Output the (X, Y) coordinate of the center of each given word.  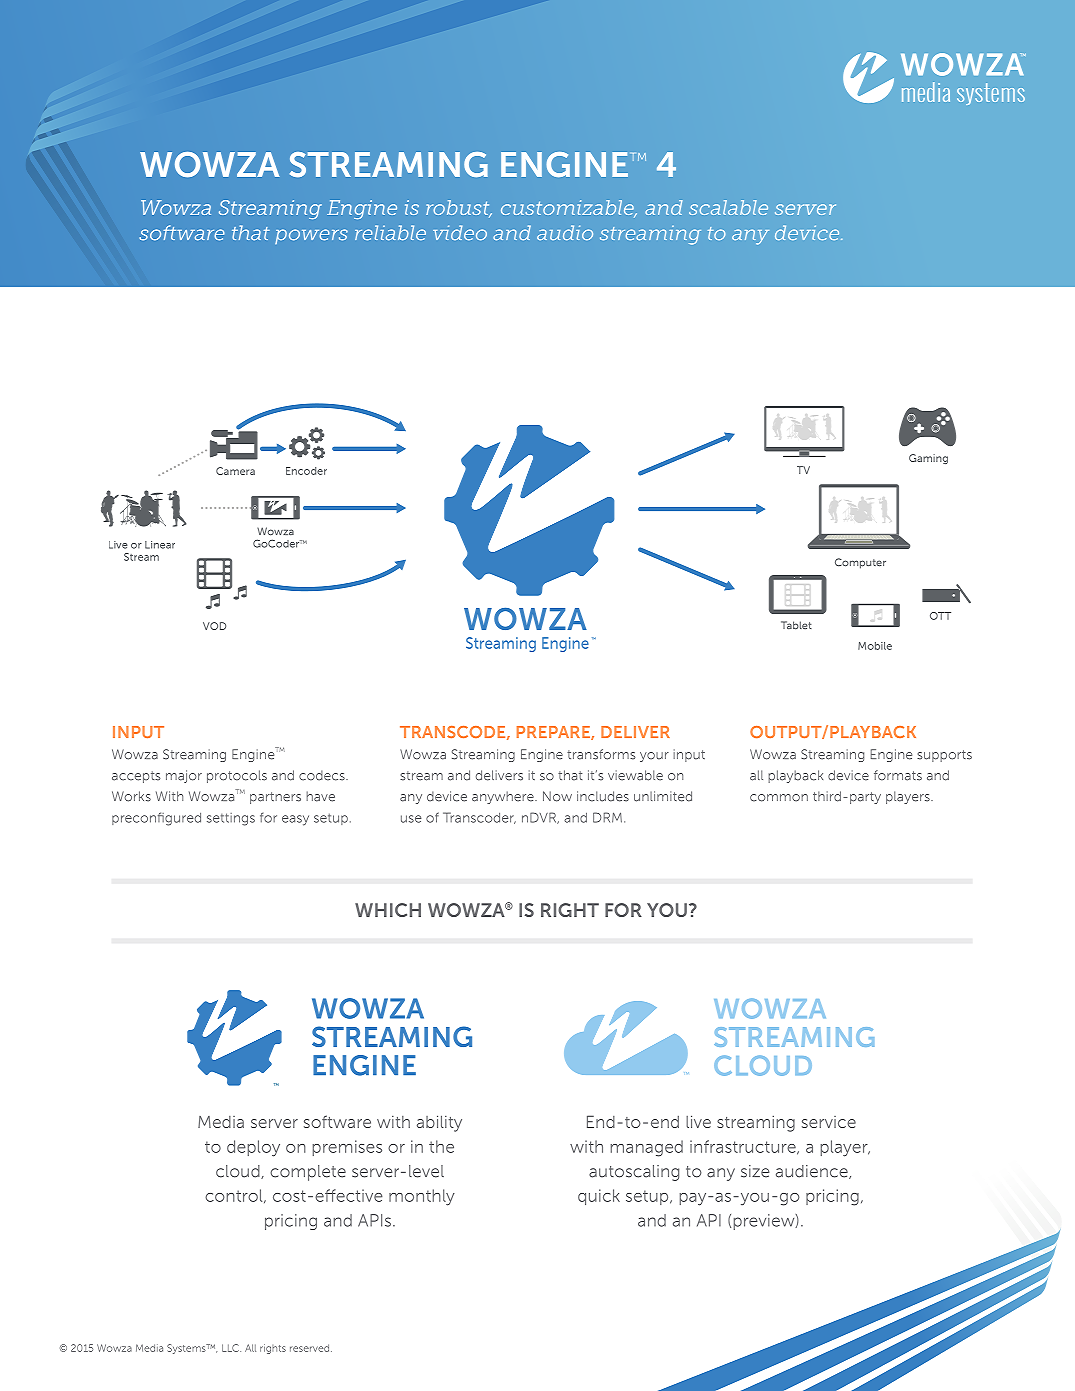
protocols (237, 776)
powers (311, 236)
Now (557, 796)
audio (565, 232)
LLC (231, 1348)
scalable (728, 207)
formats (898, 775)
